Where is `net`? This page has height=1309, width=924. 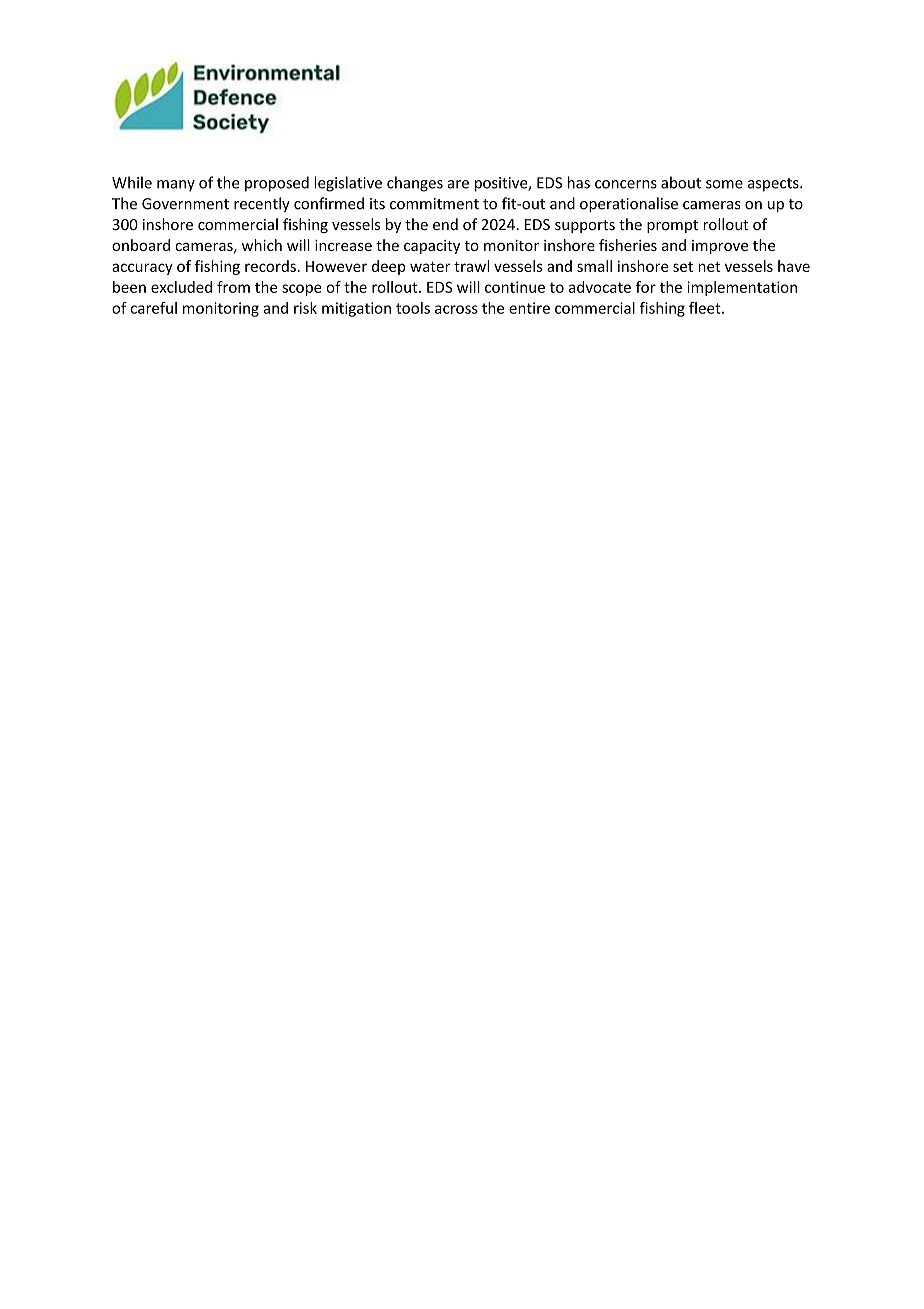
net is located at coordinates (709, 267).
